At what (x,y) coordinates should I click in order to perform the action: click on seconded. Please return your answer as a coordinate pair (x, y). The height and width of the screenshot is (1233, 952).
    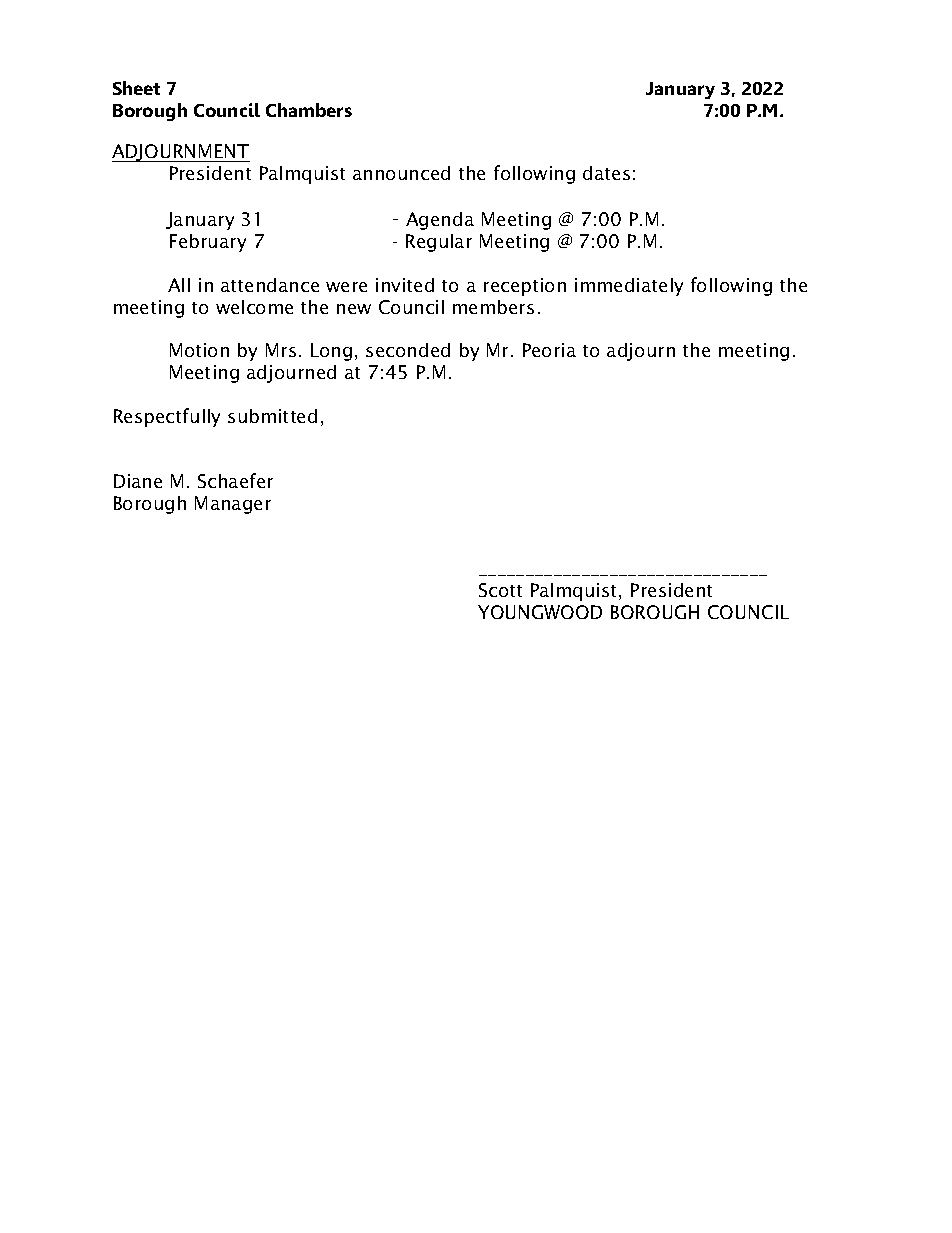
    Looking at the image, I should click on (408, 350).
